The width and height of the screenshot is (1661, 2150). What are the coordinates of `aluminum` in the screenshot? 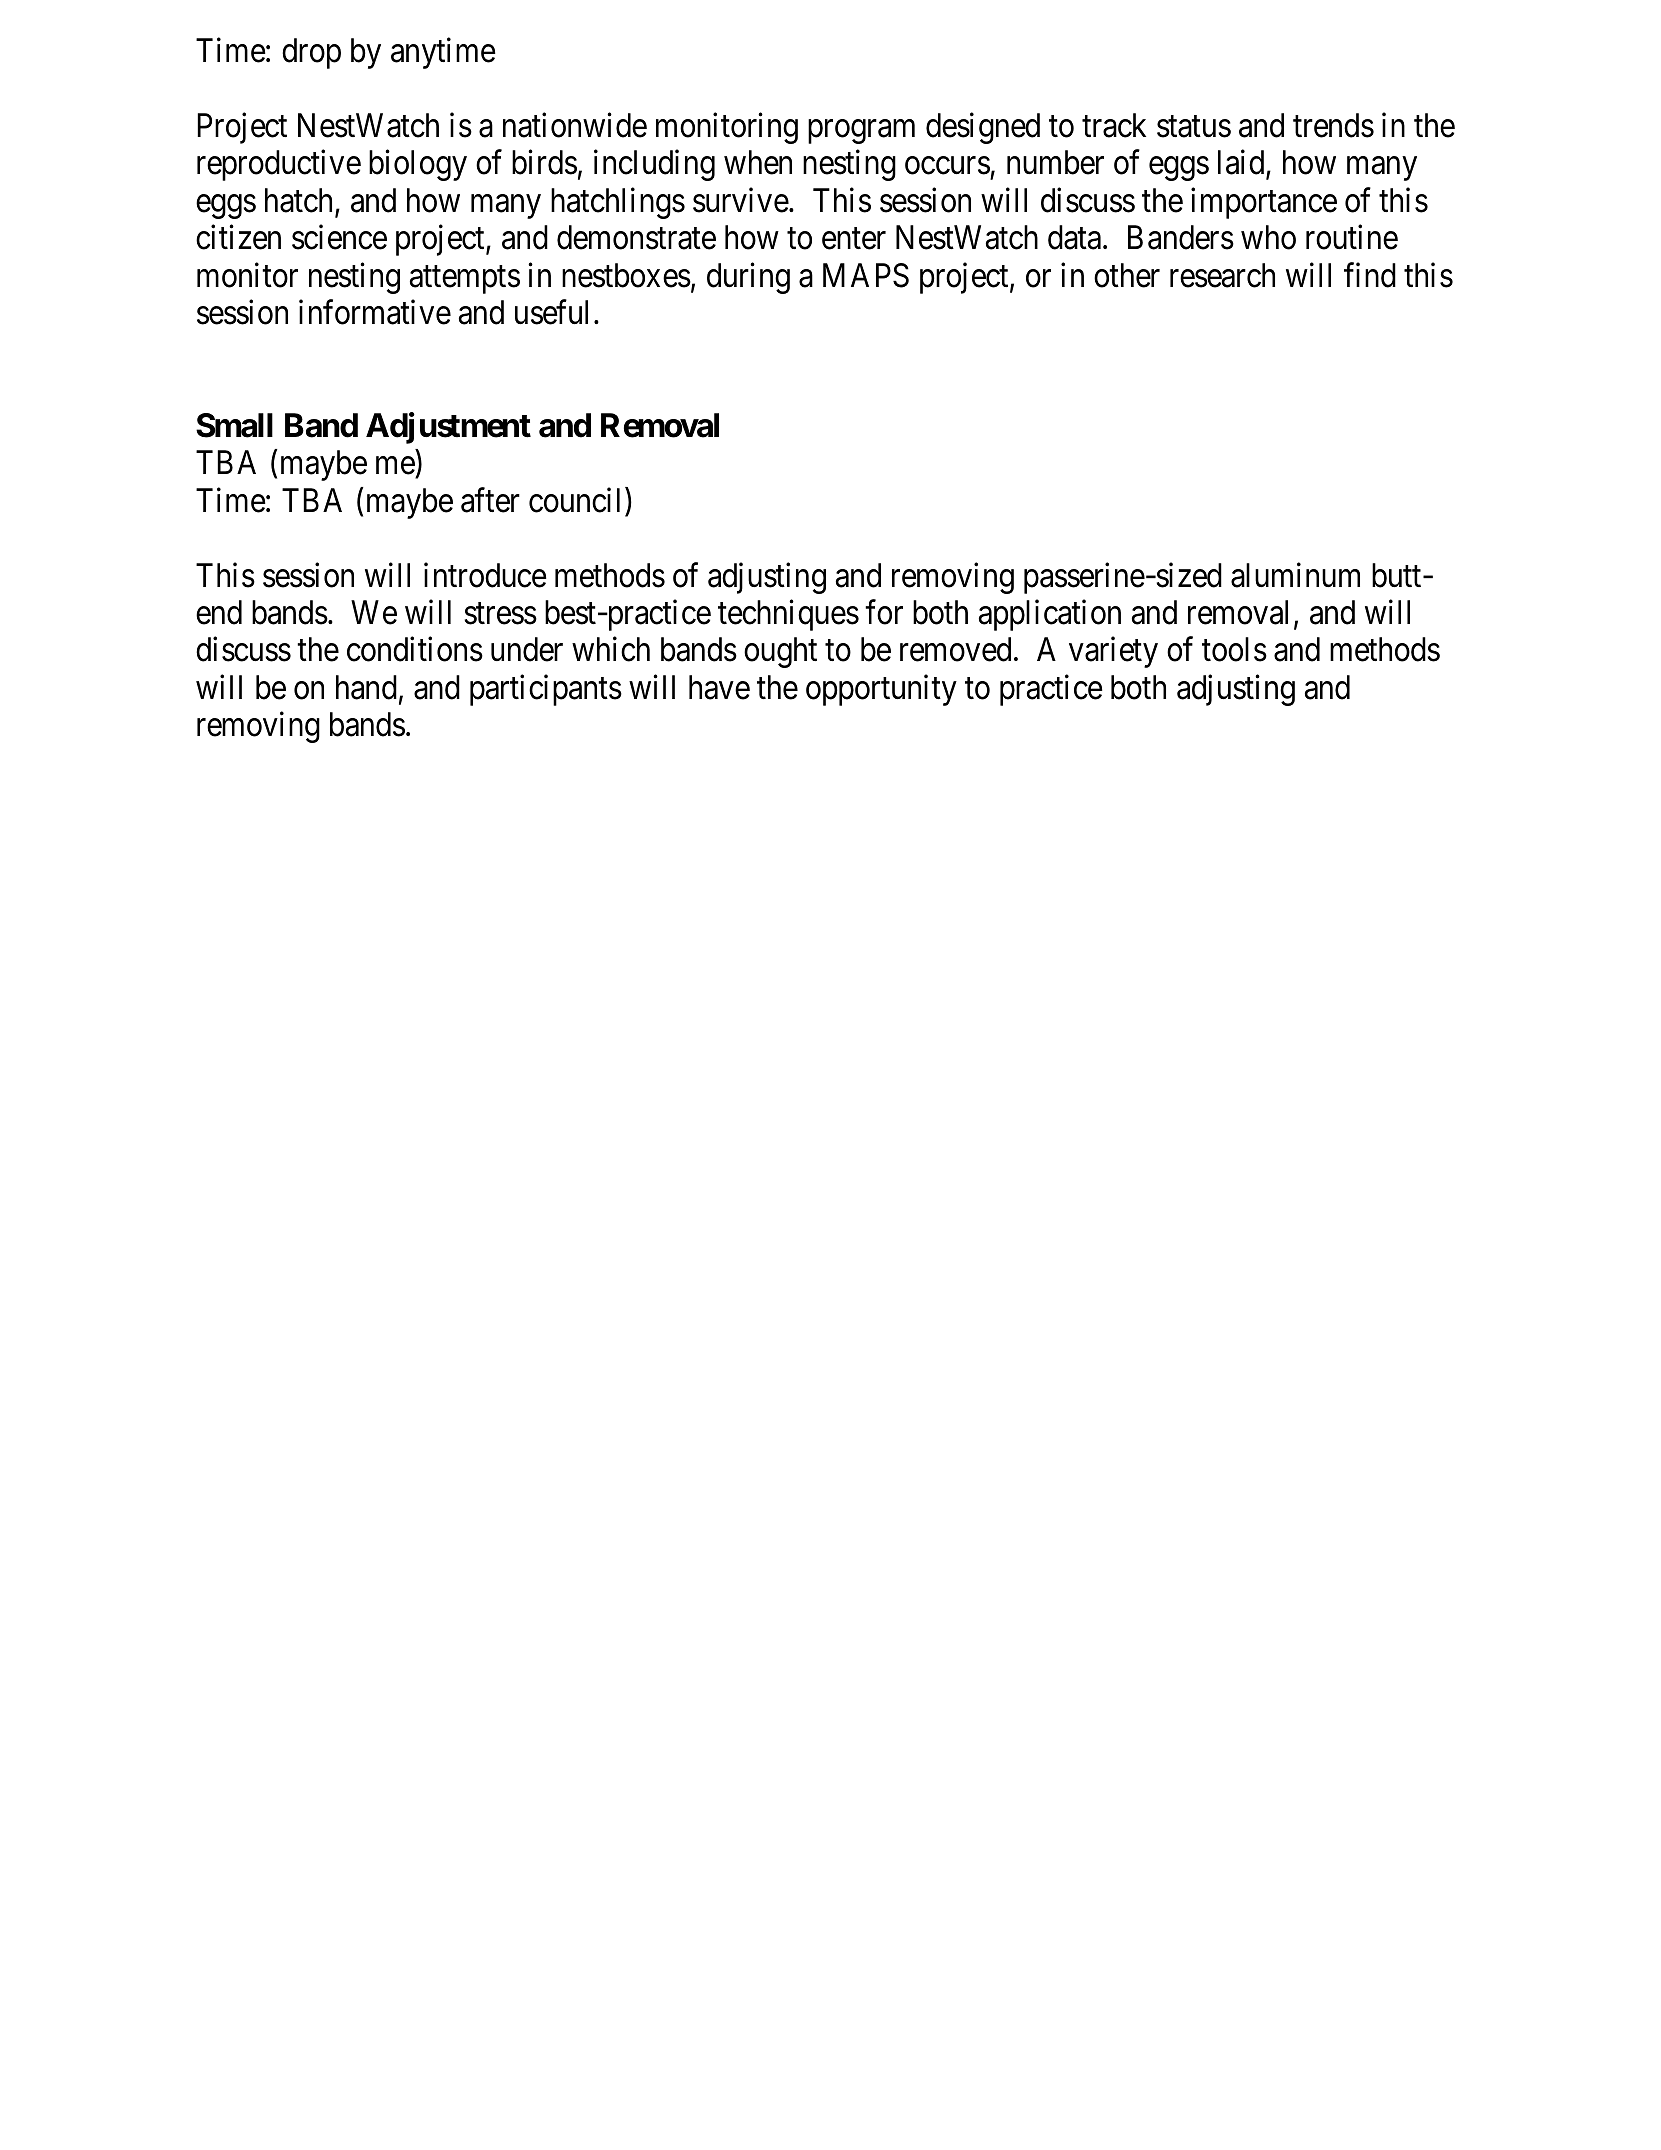 It's located at (1295, 575).
